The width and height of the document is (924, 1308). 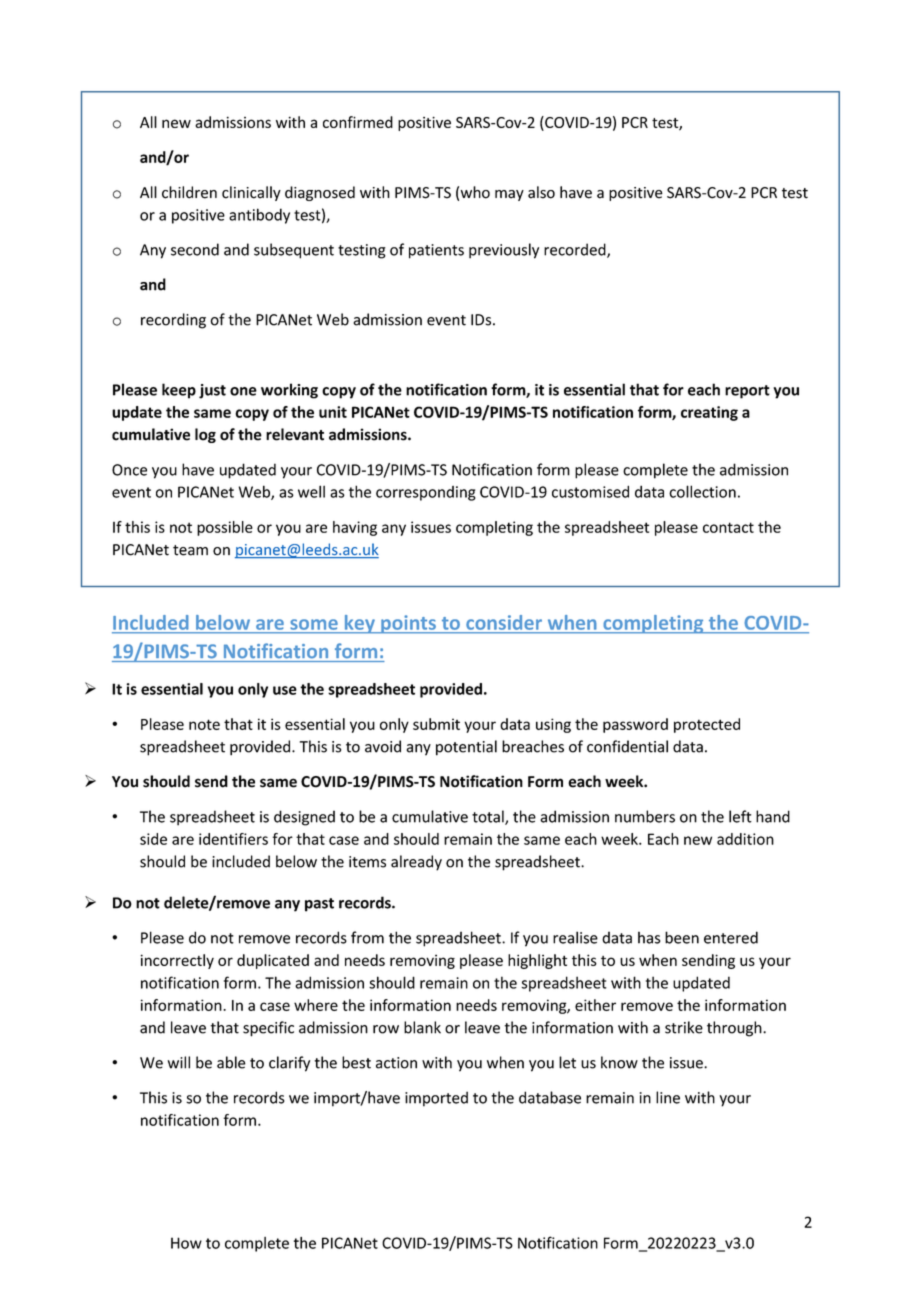 What do you see at coordinates (541, 192) in the document?
I see `also` at bounding box center [541, 192].
